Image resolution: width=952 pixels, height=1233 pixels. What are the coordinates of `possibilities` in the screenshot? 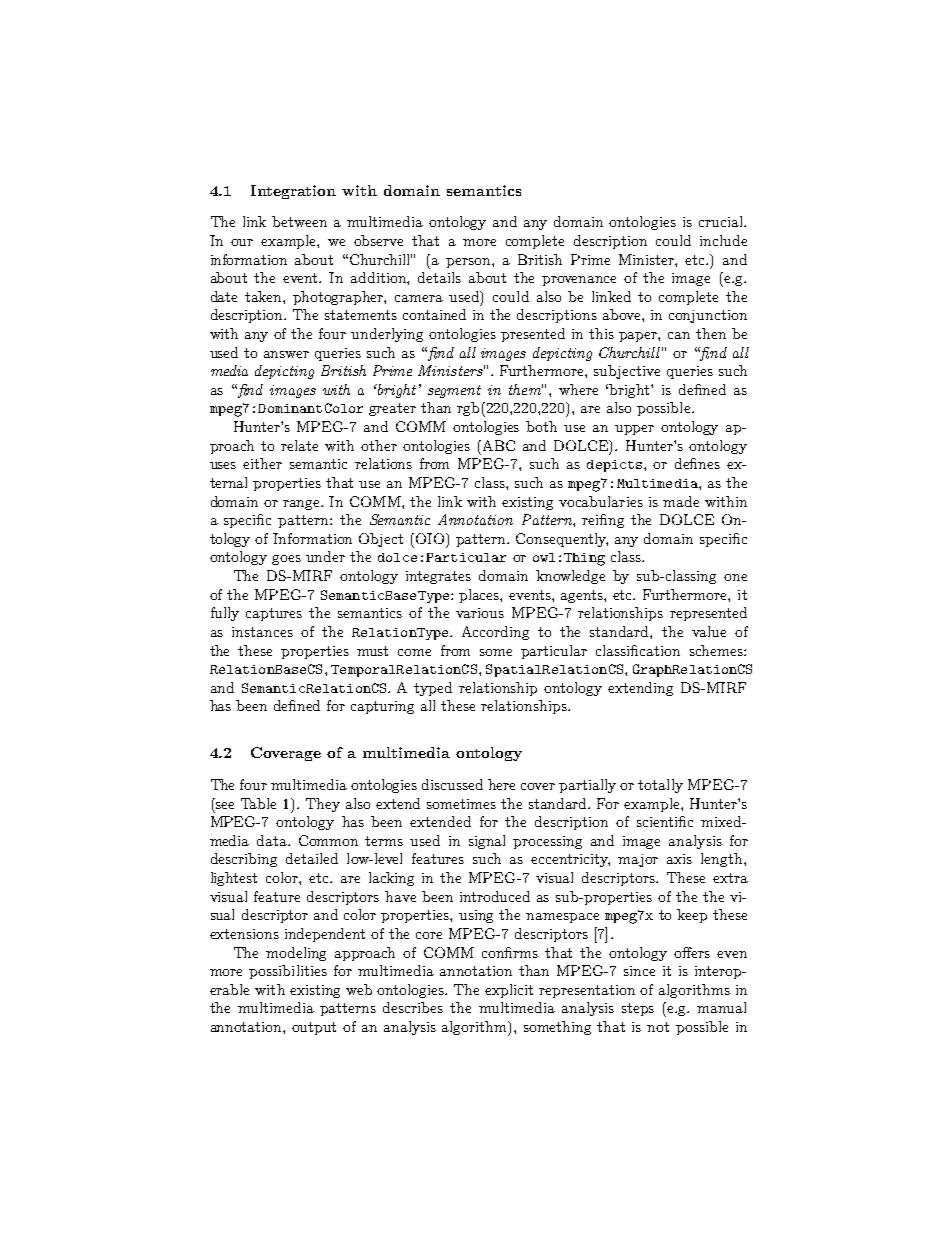 It's located at (288, 972).
